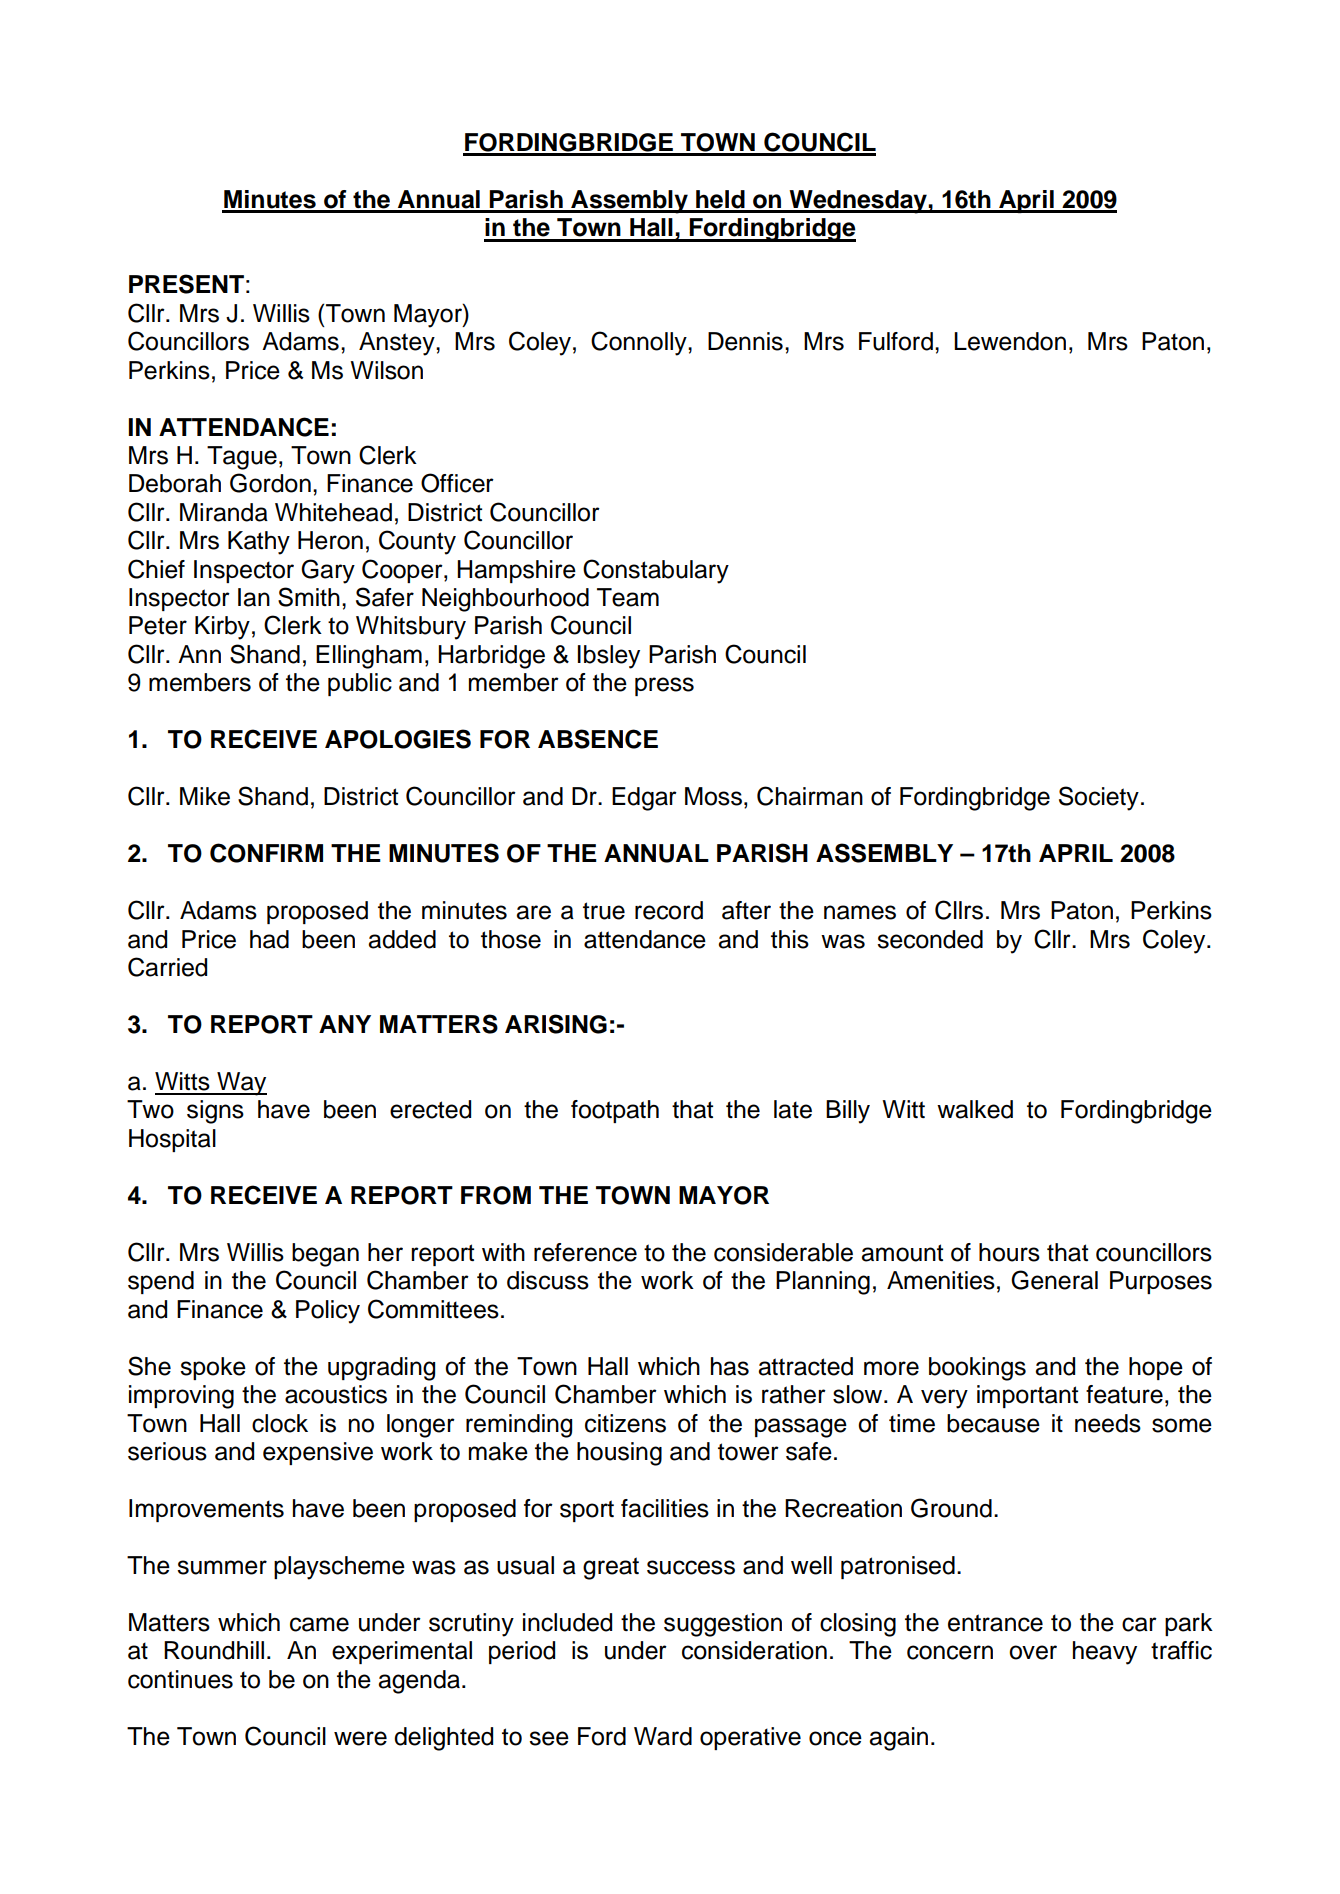 The image size is (1340, 1894). Describe the element at coordinates (669, 910) in the image. I see `record` at that location.
